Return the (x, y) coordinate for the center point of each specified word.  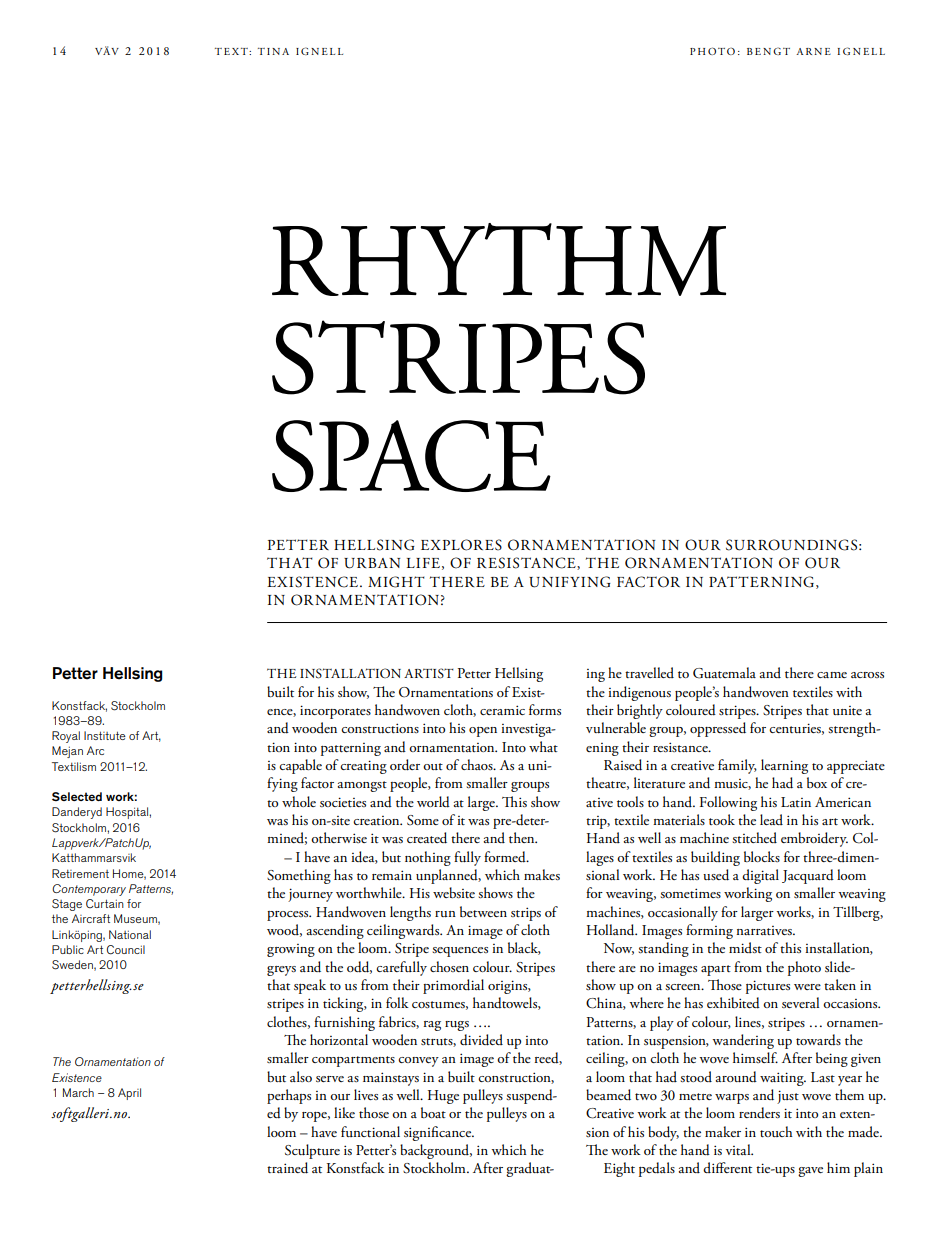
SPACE (411, 456)
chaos (478, 764)
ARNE (813, 51)
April (129, 1094)
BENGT (768, 51)
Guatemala (724, 673)
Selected (77, 796)
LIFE (423, 563)
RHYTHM (499, 259)
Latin (796, 802)
